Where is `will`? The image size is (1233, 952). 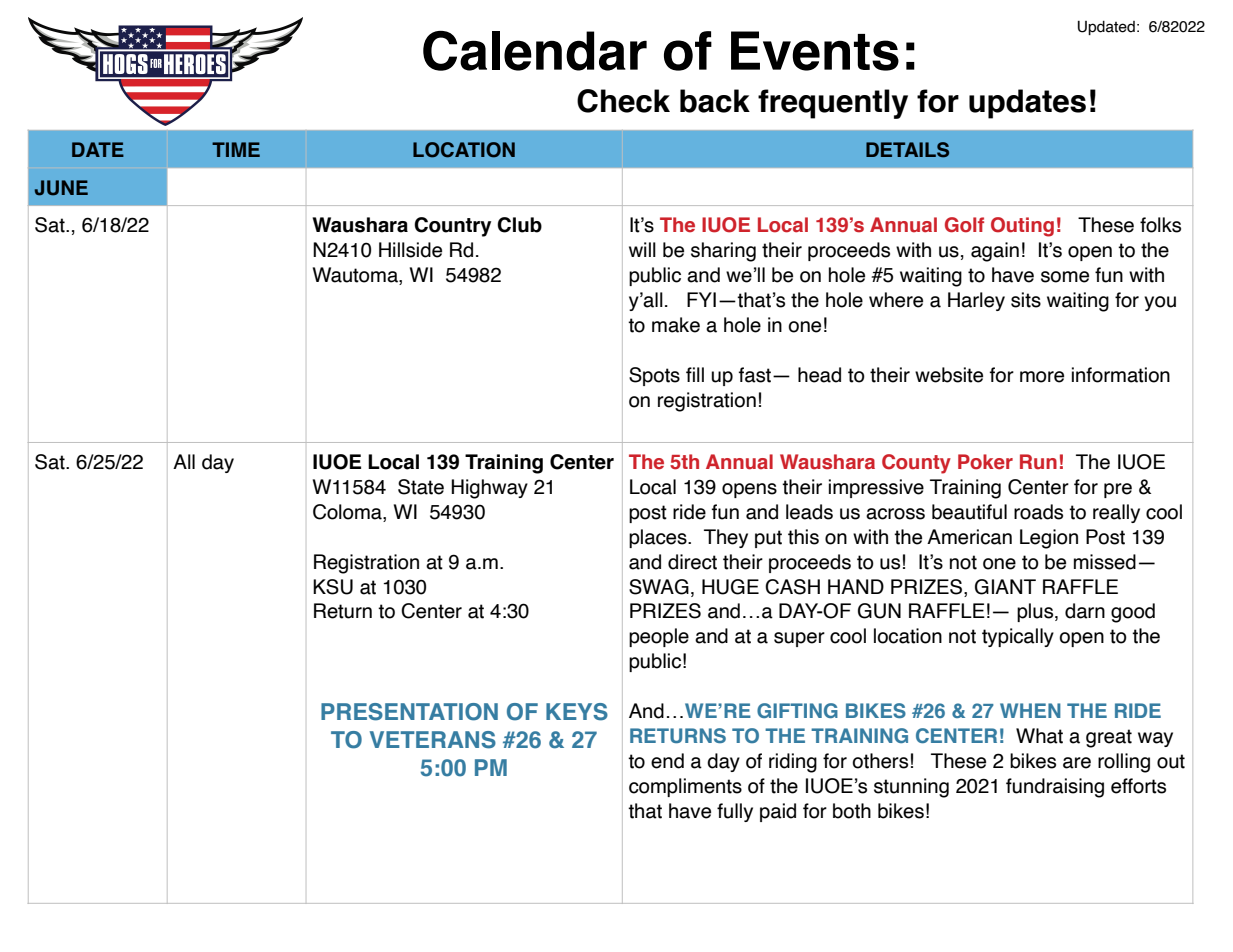
will is located at coordinates (642, 249).
